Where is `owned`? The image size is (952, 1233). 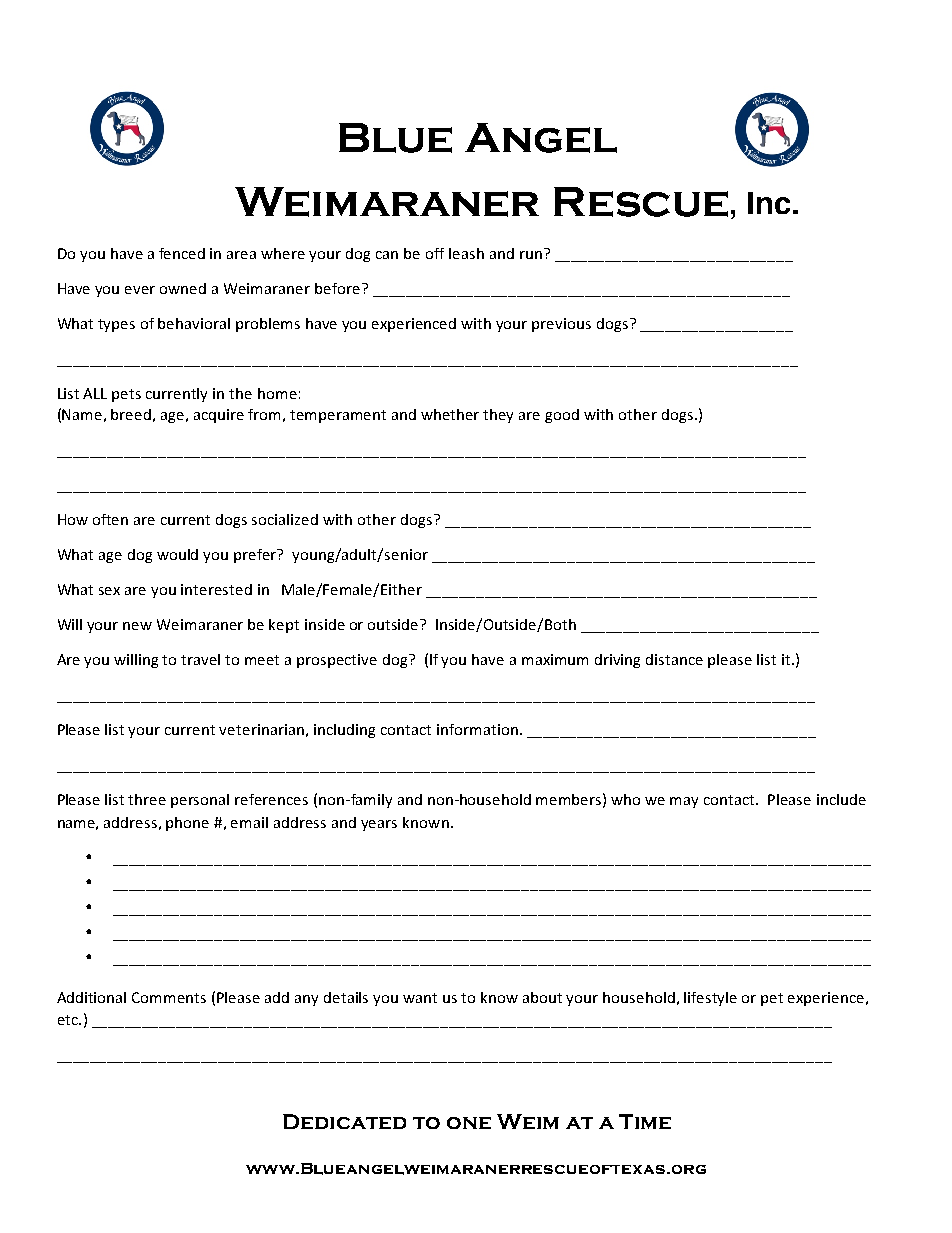 owned is located at coordinates (183, 288).
